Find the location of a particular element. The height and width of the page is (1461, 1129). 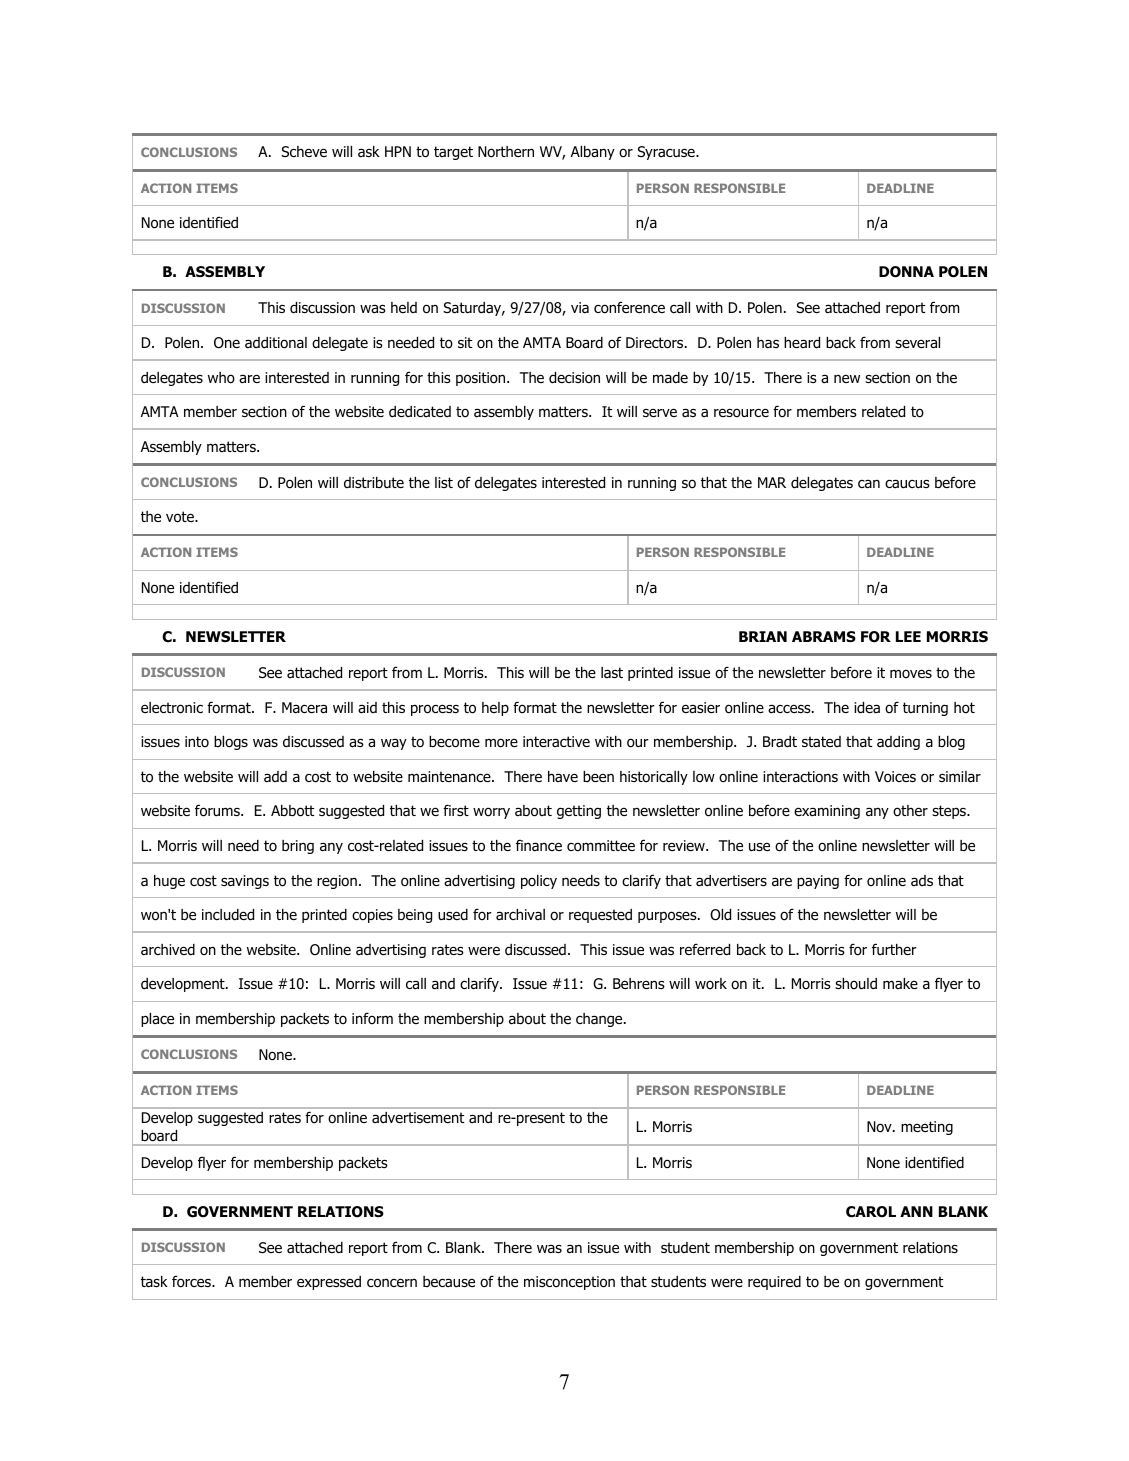

change is located at coordinates (600, 1020).
